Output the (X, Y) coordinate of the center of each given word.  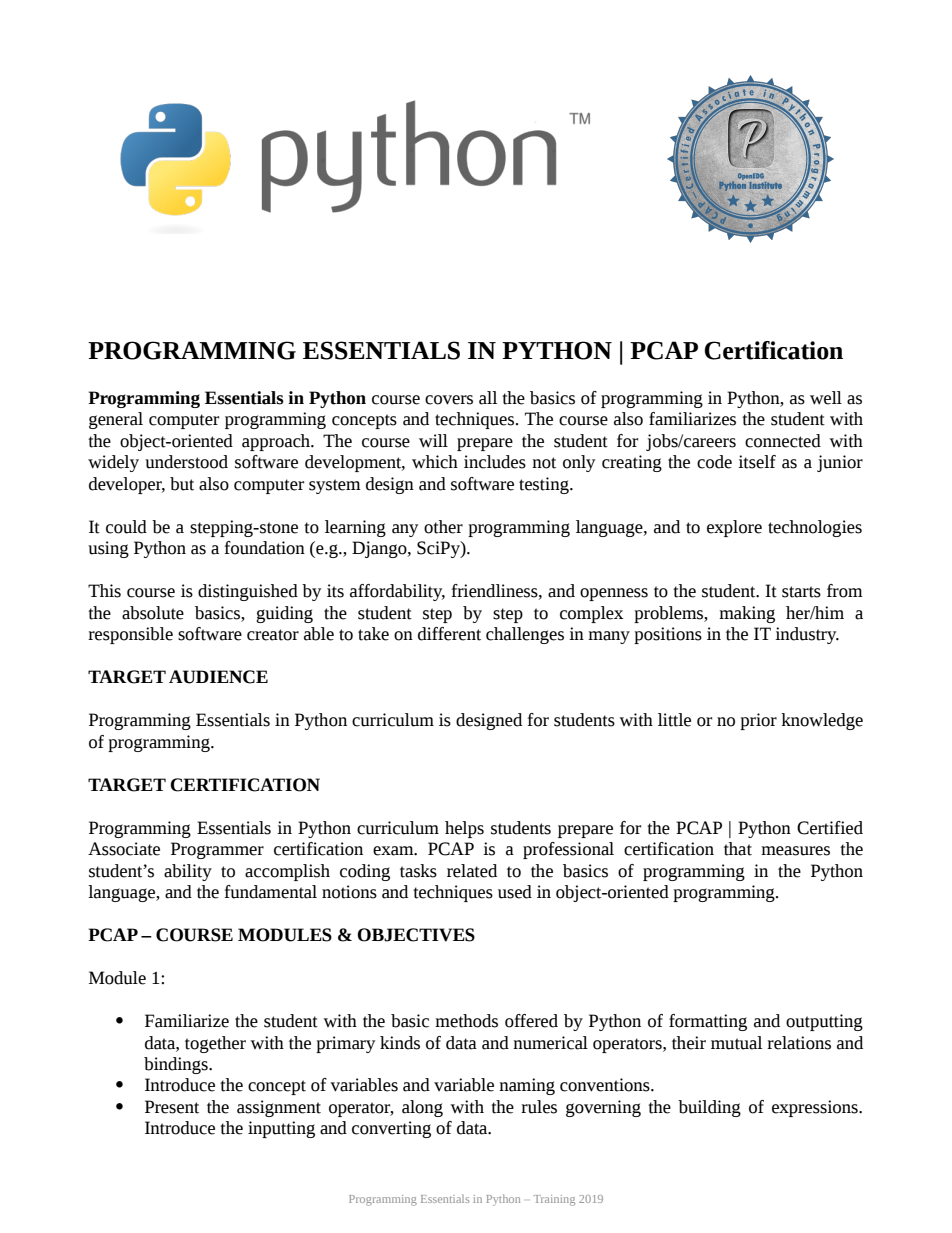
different (449, 634)
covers (449, 400)
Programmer (217, 850)
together (215, 1044)
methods (466, 1021)
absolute (153, 613)
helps (464, 829)
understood (186, 462)
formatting (708, 1022)
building (709, 1108)
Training (554, 1200)
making (747, 614)
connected (783, 441)
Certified (830, 828)
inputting (281, 1129)
